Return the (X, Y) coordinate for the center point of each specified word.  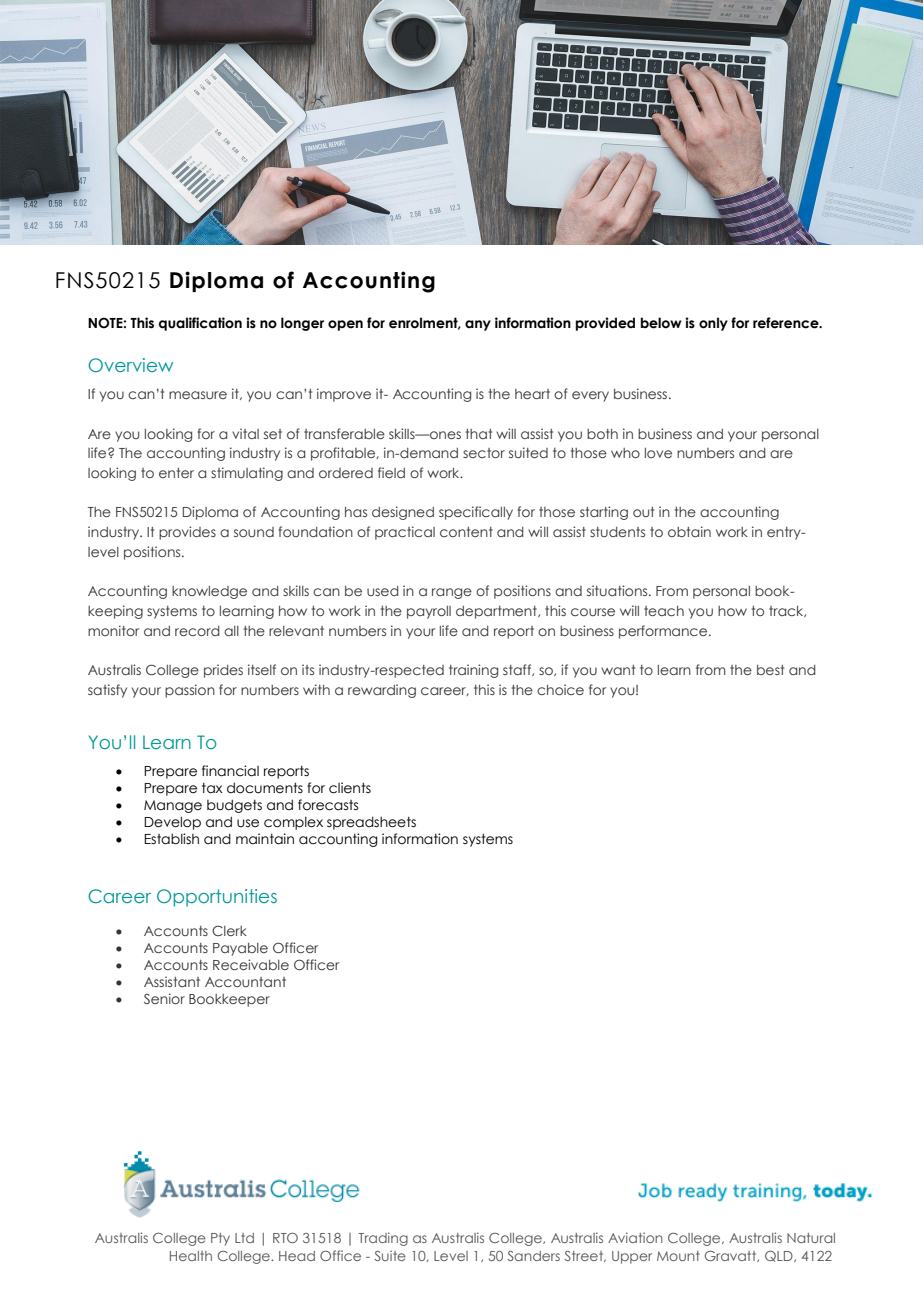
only (713, 324)
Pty (220, 1239)
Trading (383, 1239)
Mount (678, 1256)
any (478, 325)
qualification (200, 324)
